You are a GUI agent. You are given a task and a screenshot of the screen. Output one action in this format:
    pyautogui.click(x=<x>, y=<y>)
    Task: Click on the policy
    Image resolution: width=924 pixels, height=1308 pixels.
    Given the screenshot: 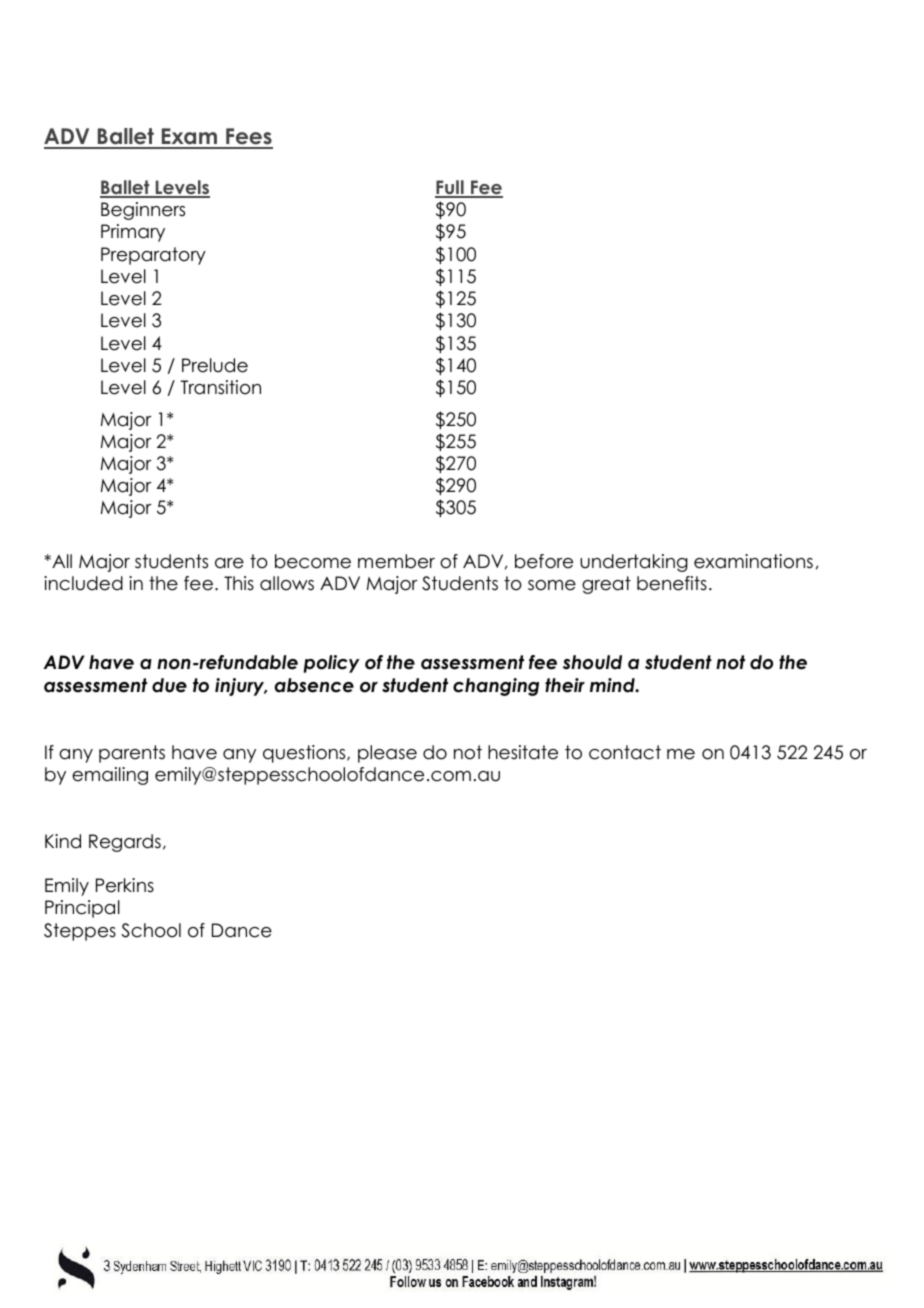 What is the action you would take?
    pyautogui.click(x=331, y=664)
